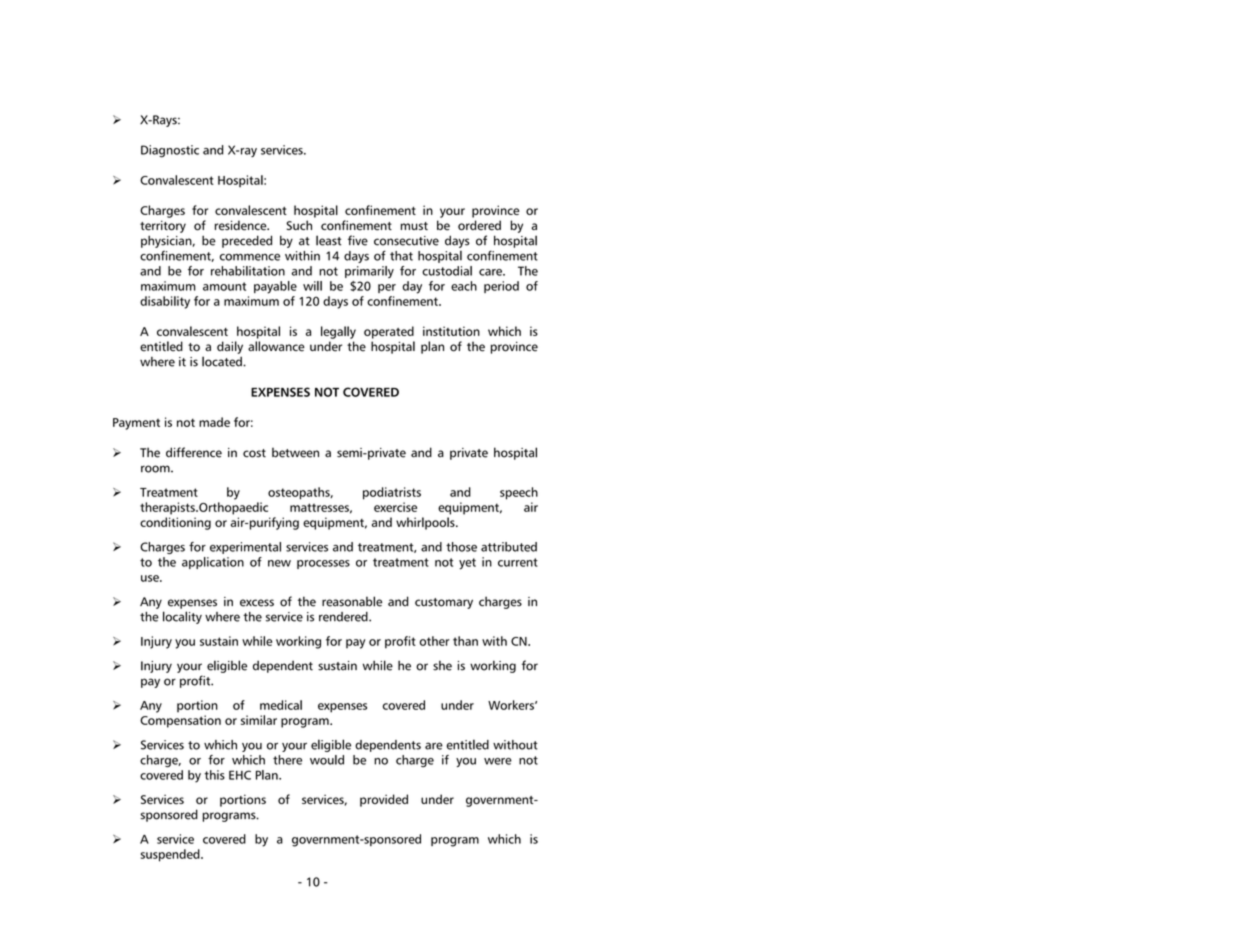  Describe the element at coordinates (171, 855) in the screenshot. I see `suspended` at that location.
